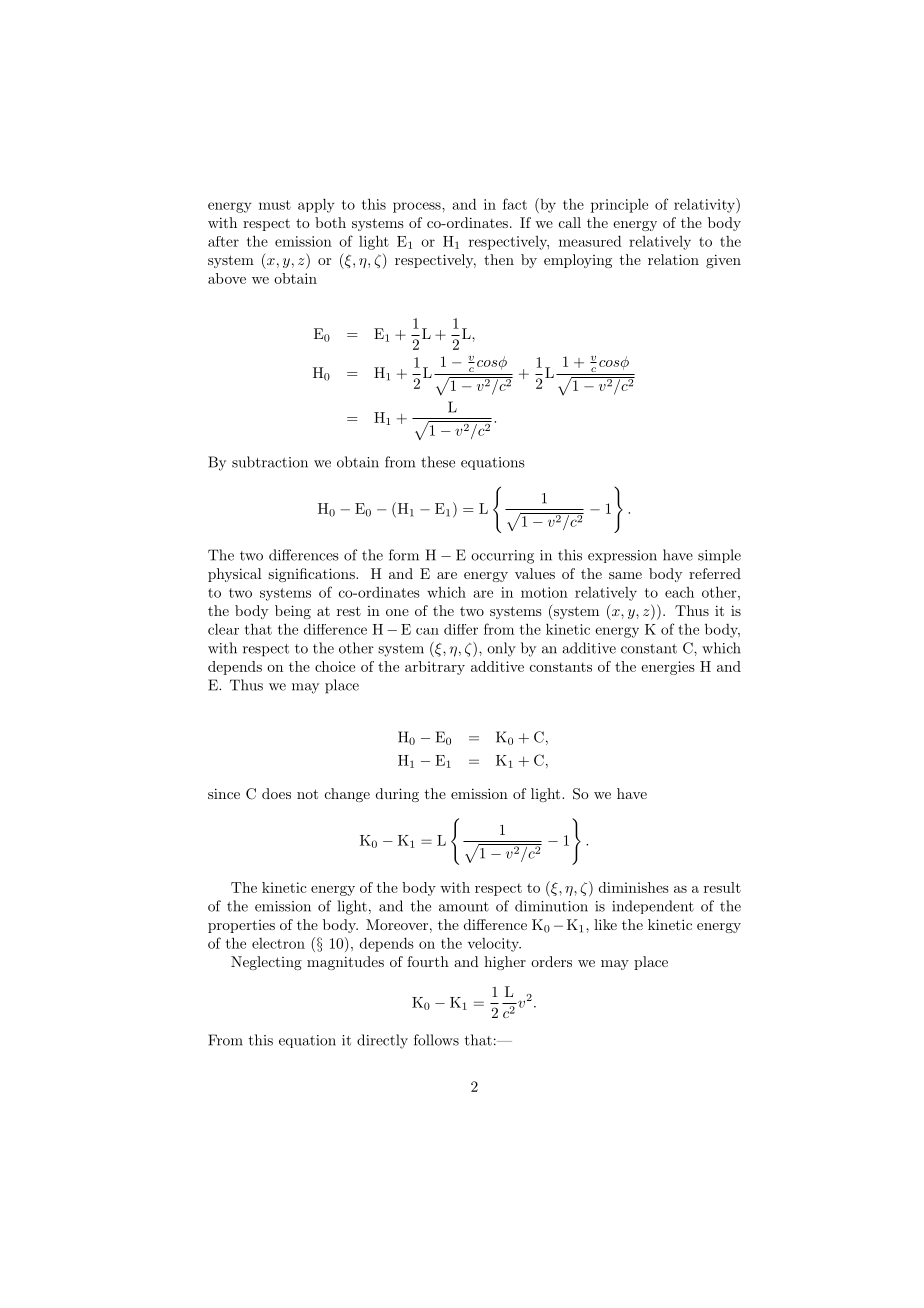  What do you see at coordinates (501, 649) in the screenshot?
I see `only` at bounding box center [501, 649].
